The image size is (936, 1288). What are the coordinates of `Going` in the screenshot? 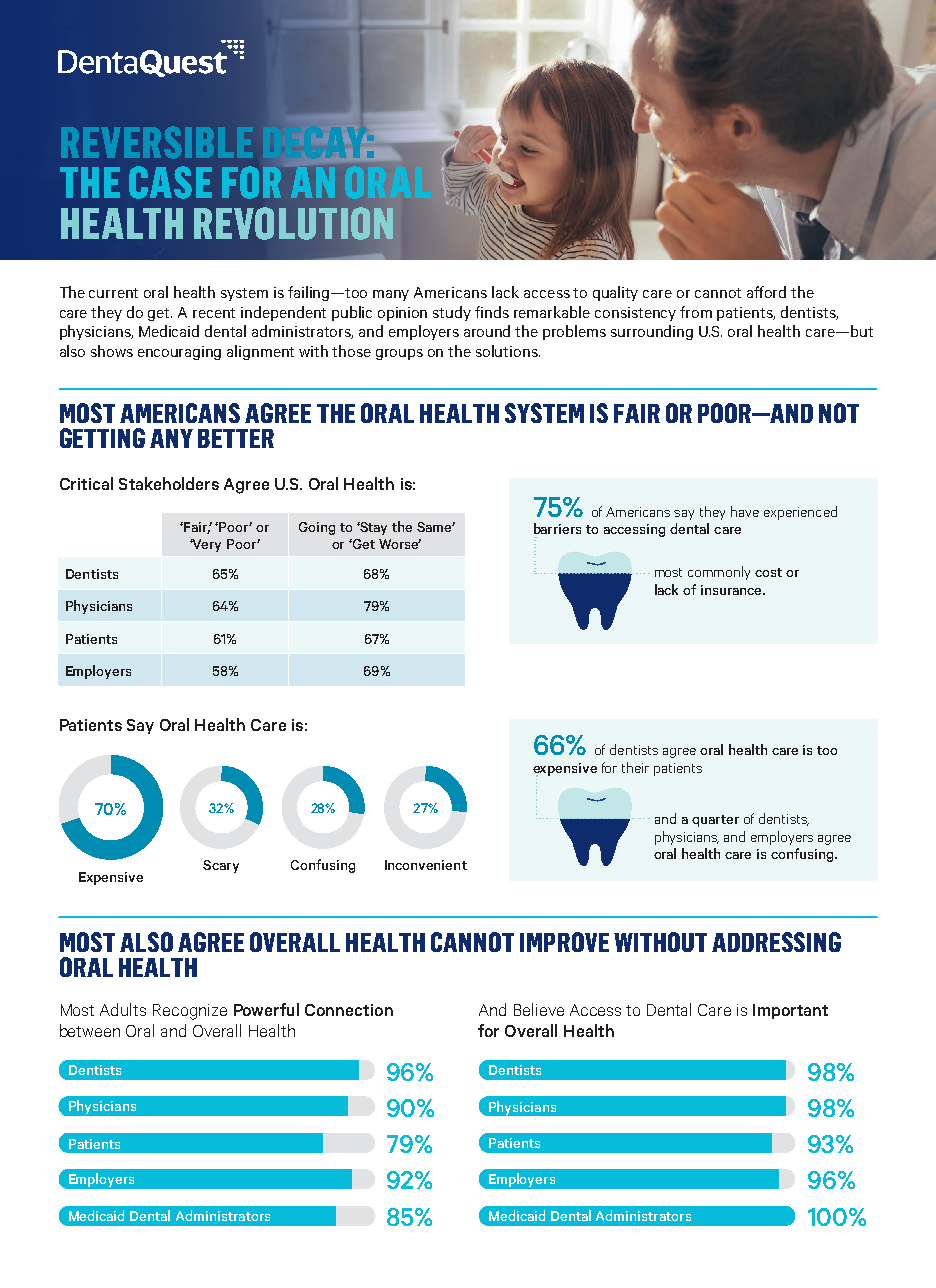 It's located at (317, 528).
